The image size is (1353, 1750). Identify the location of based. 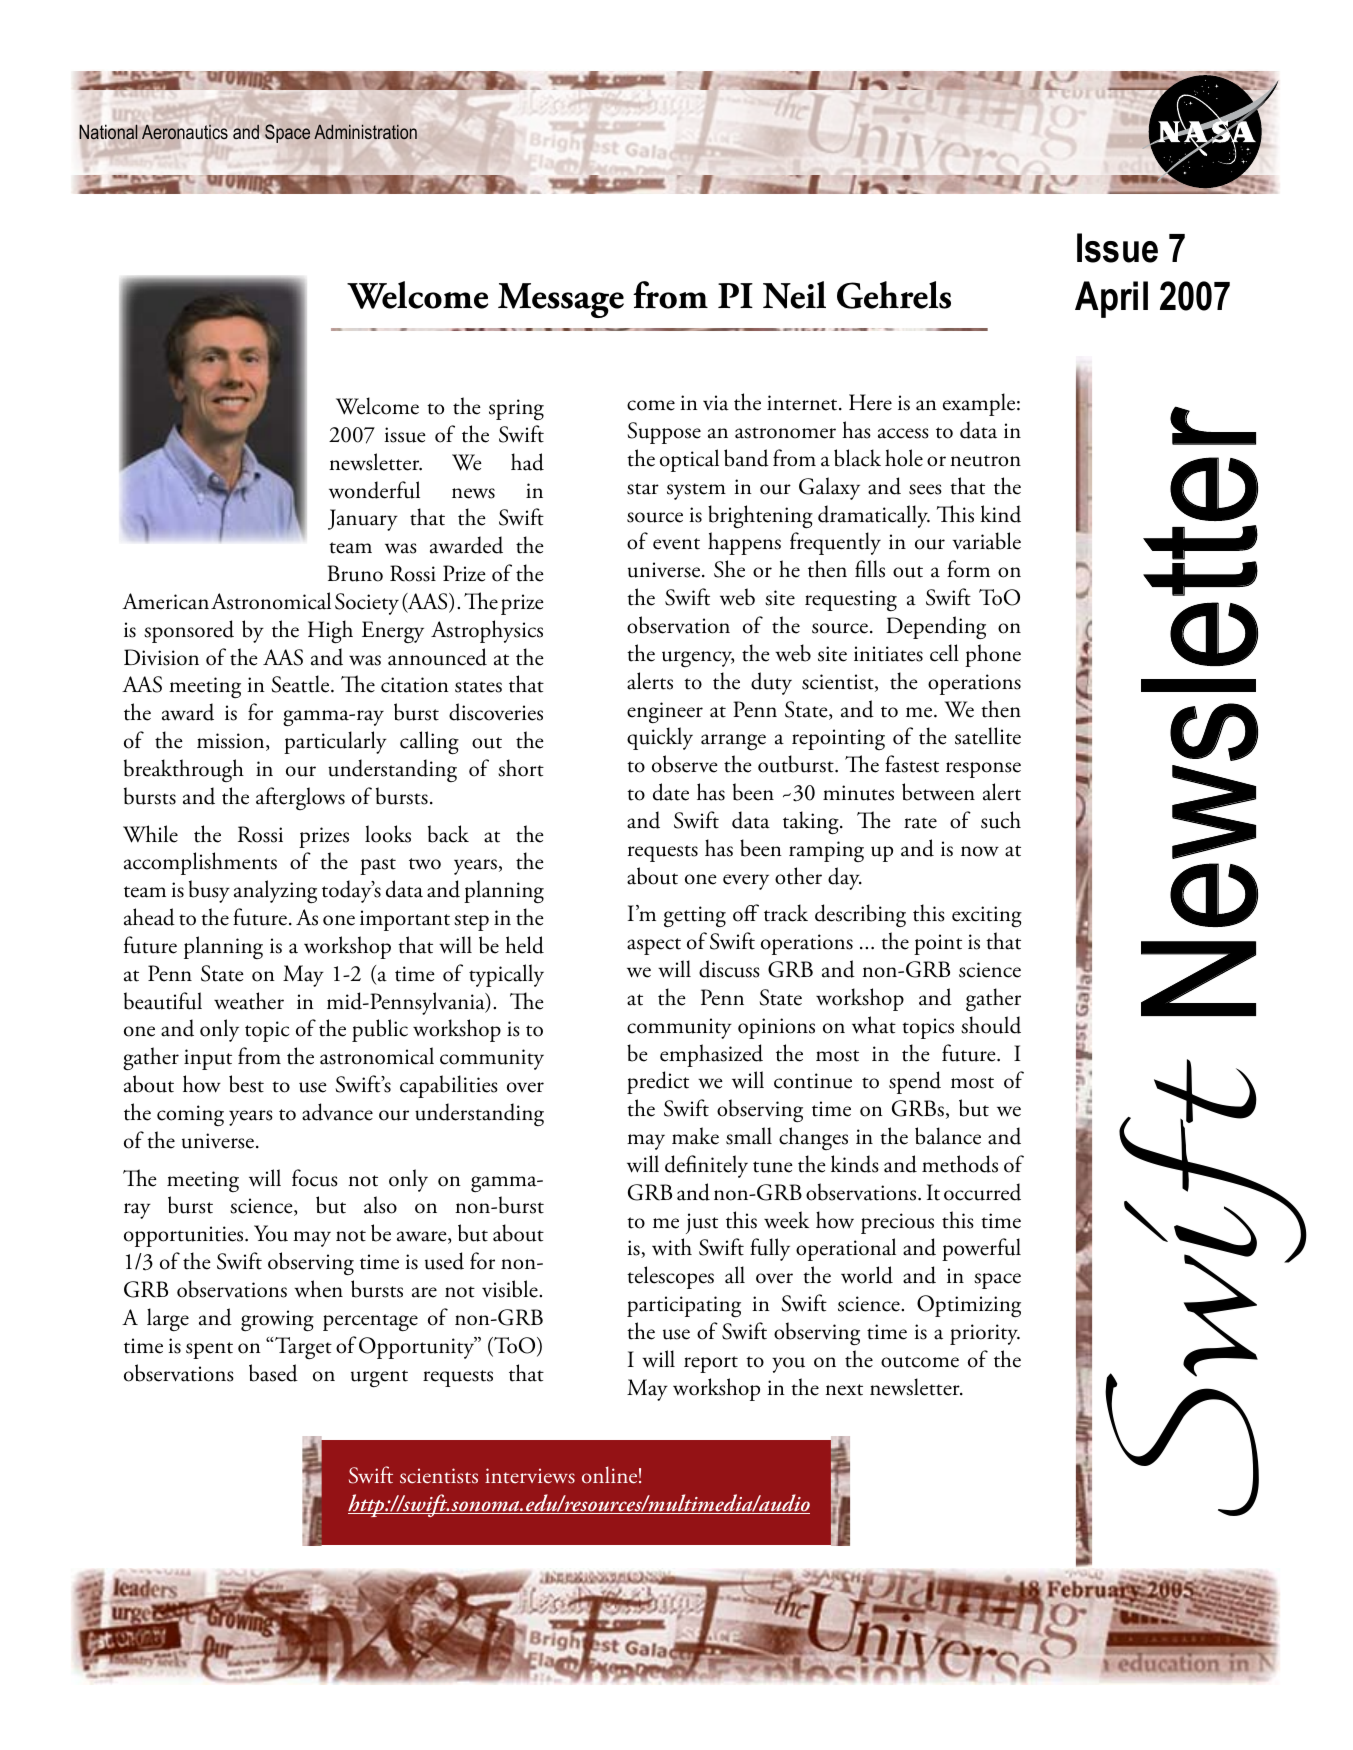
(273, 1373).
